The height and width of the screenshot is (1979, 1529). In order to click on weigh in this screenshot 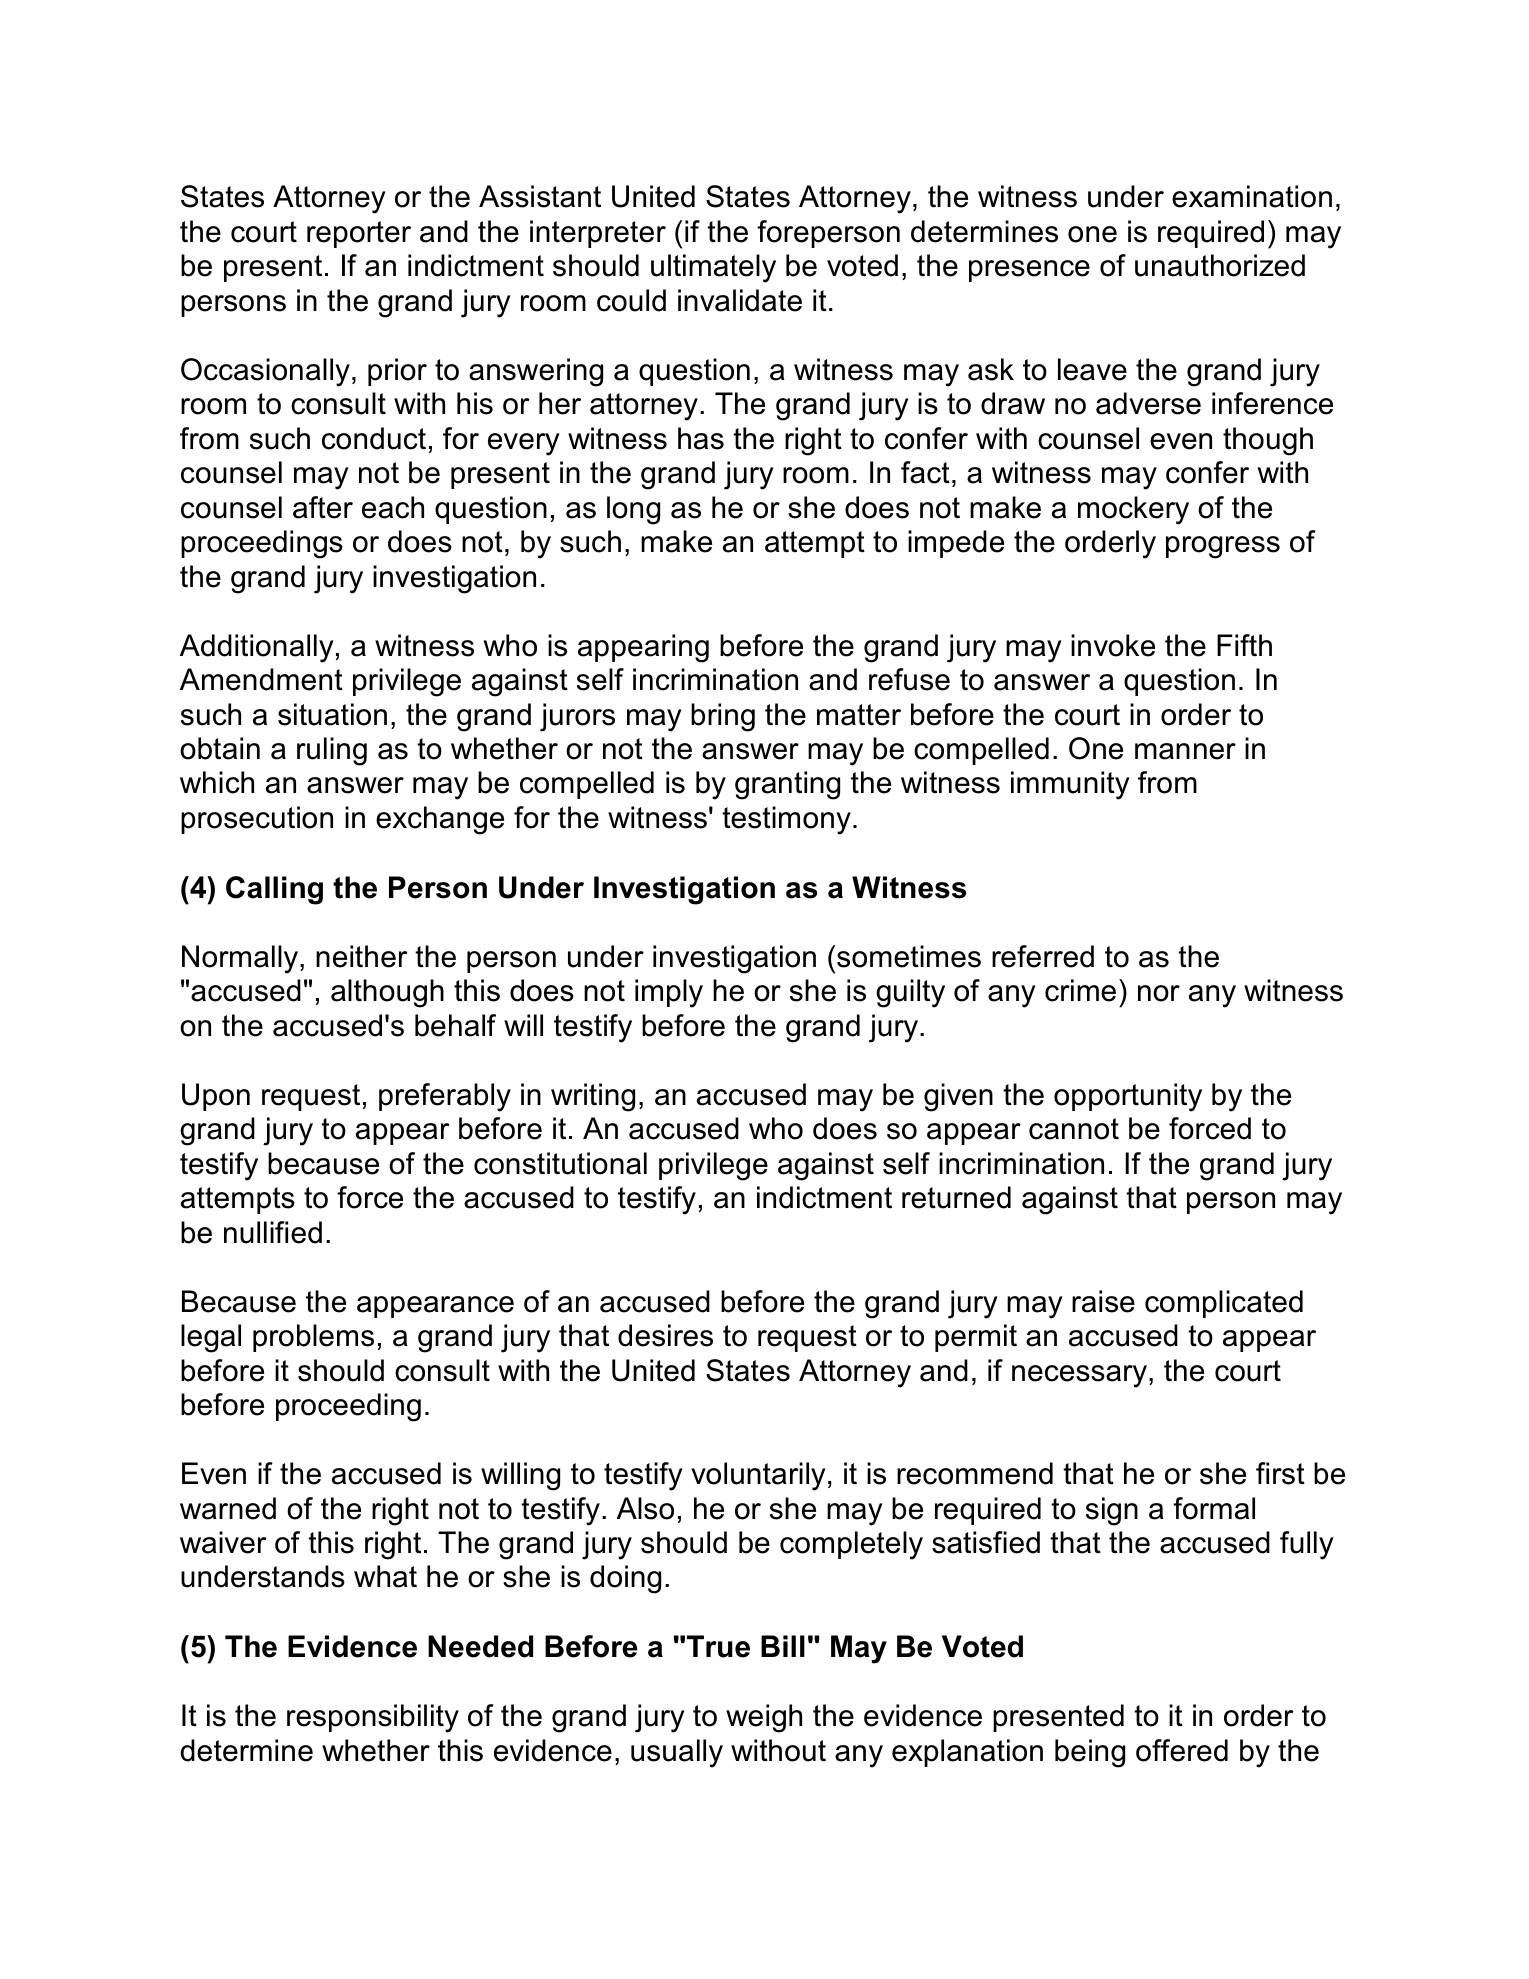, I will do `click(764, 1718)`.
